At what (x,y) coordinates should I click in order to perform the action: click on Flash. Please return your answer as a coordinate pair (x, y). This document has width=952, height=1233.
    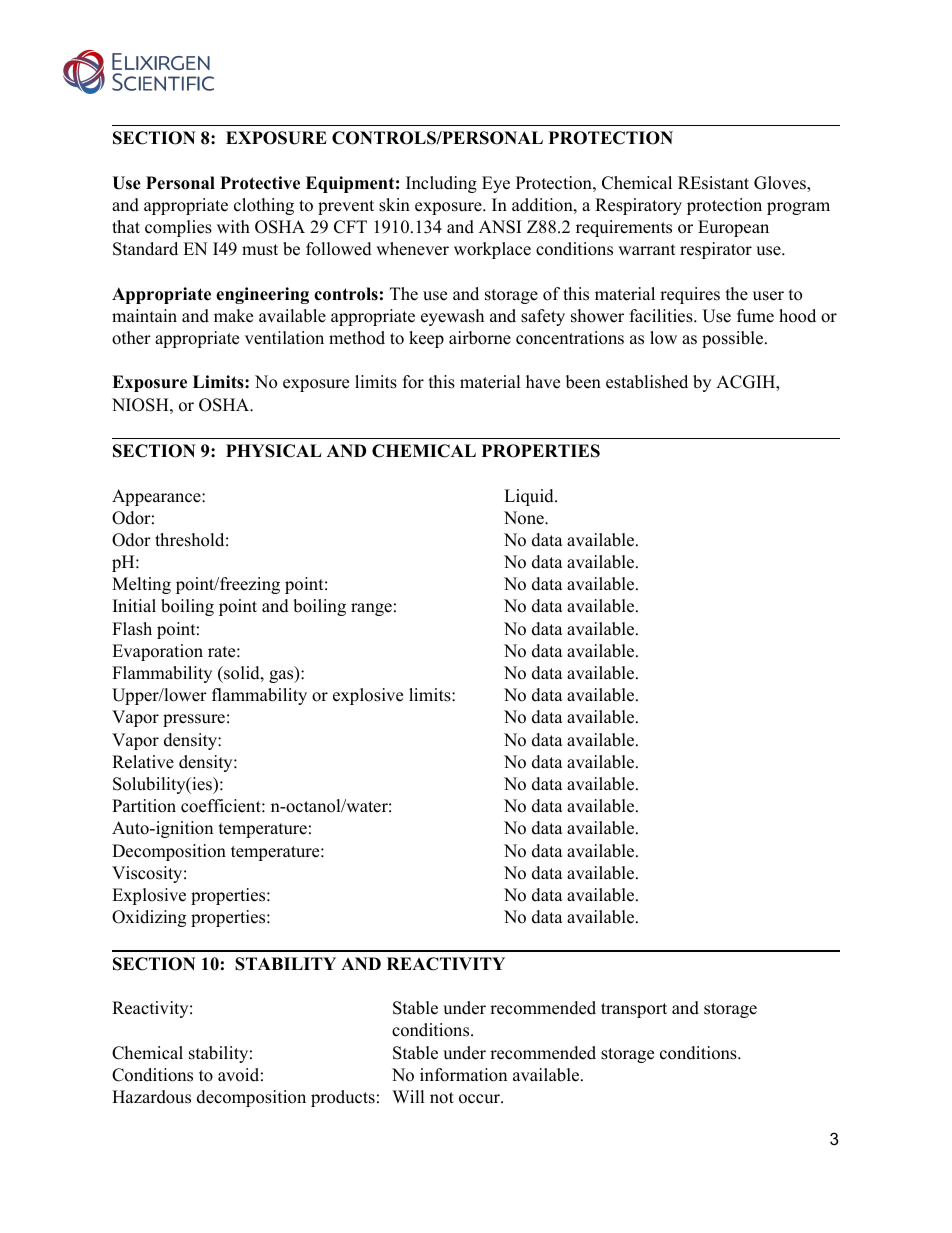
    Looking at the image, I should click on (132, 629).
